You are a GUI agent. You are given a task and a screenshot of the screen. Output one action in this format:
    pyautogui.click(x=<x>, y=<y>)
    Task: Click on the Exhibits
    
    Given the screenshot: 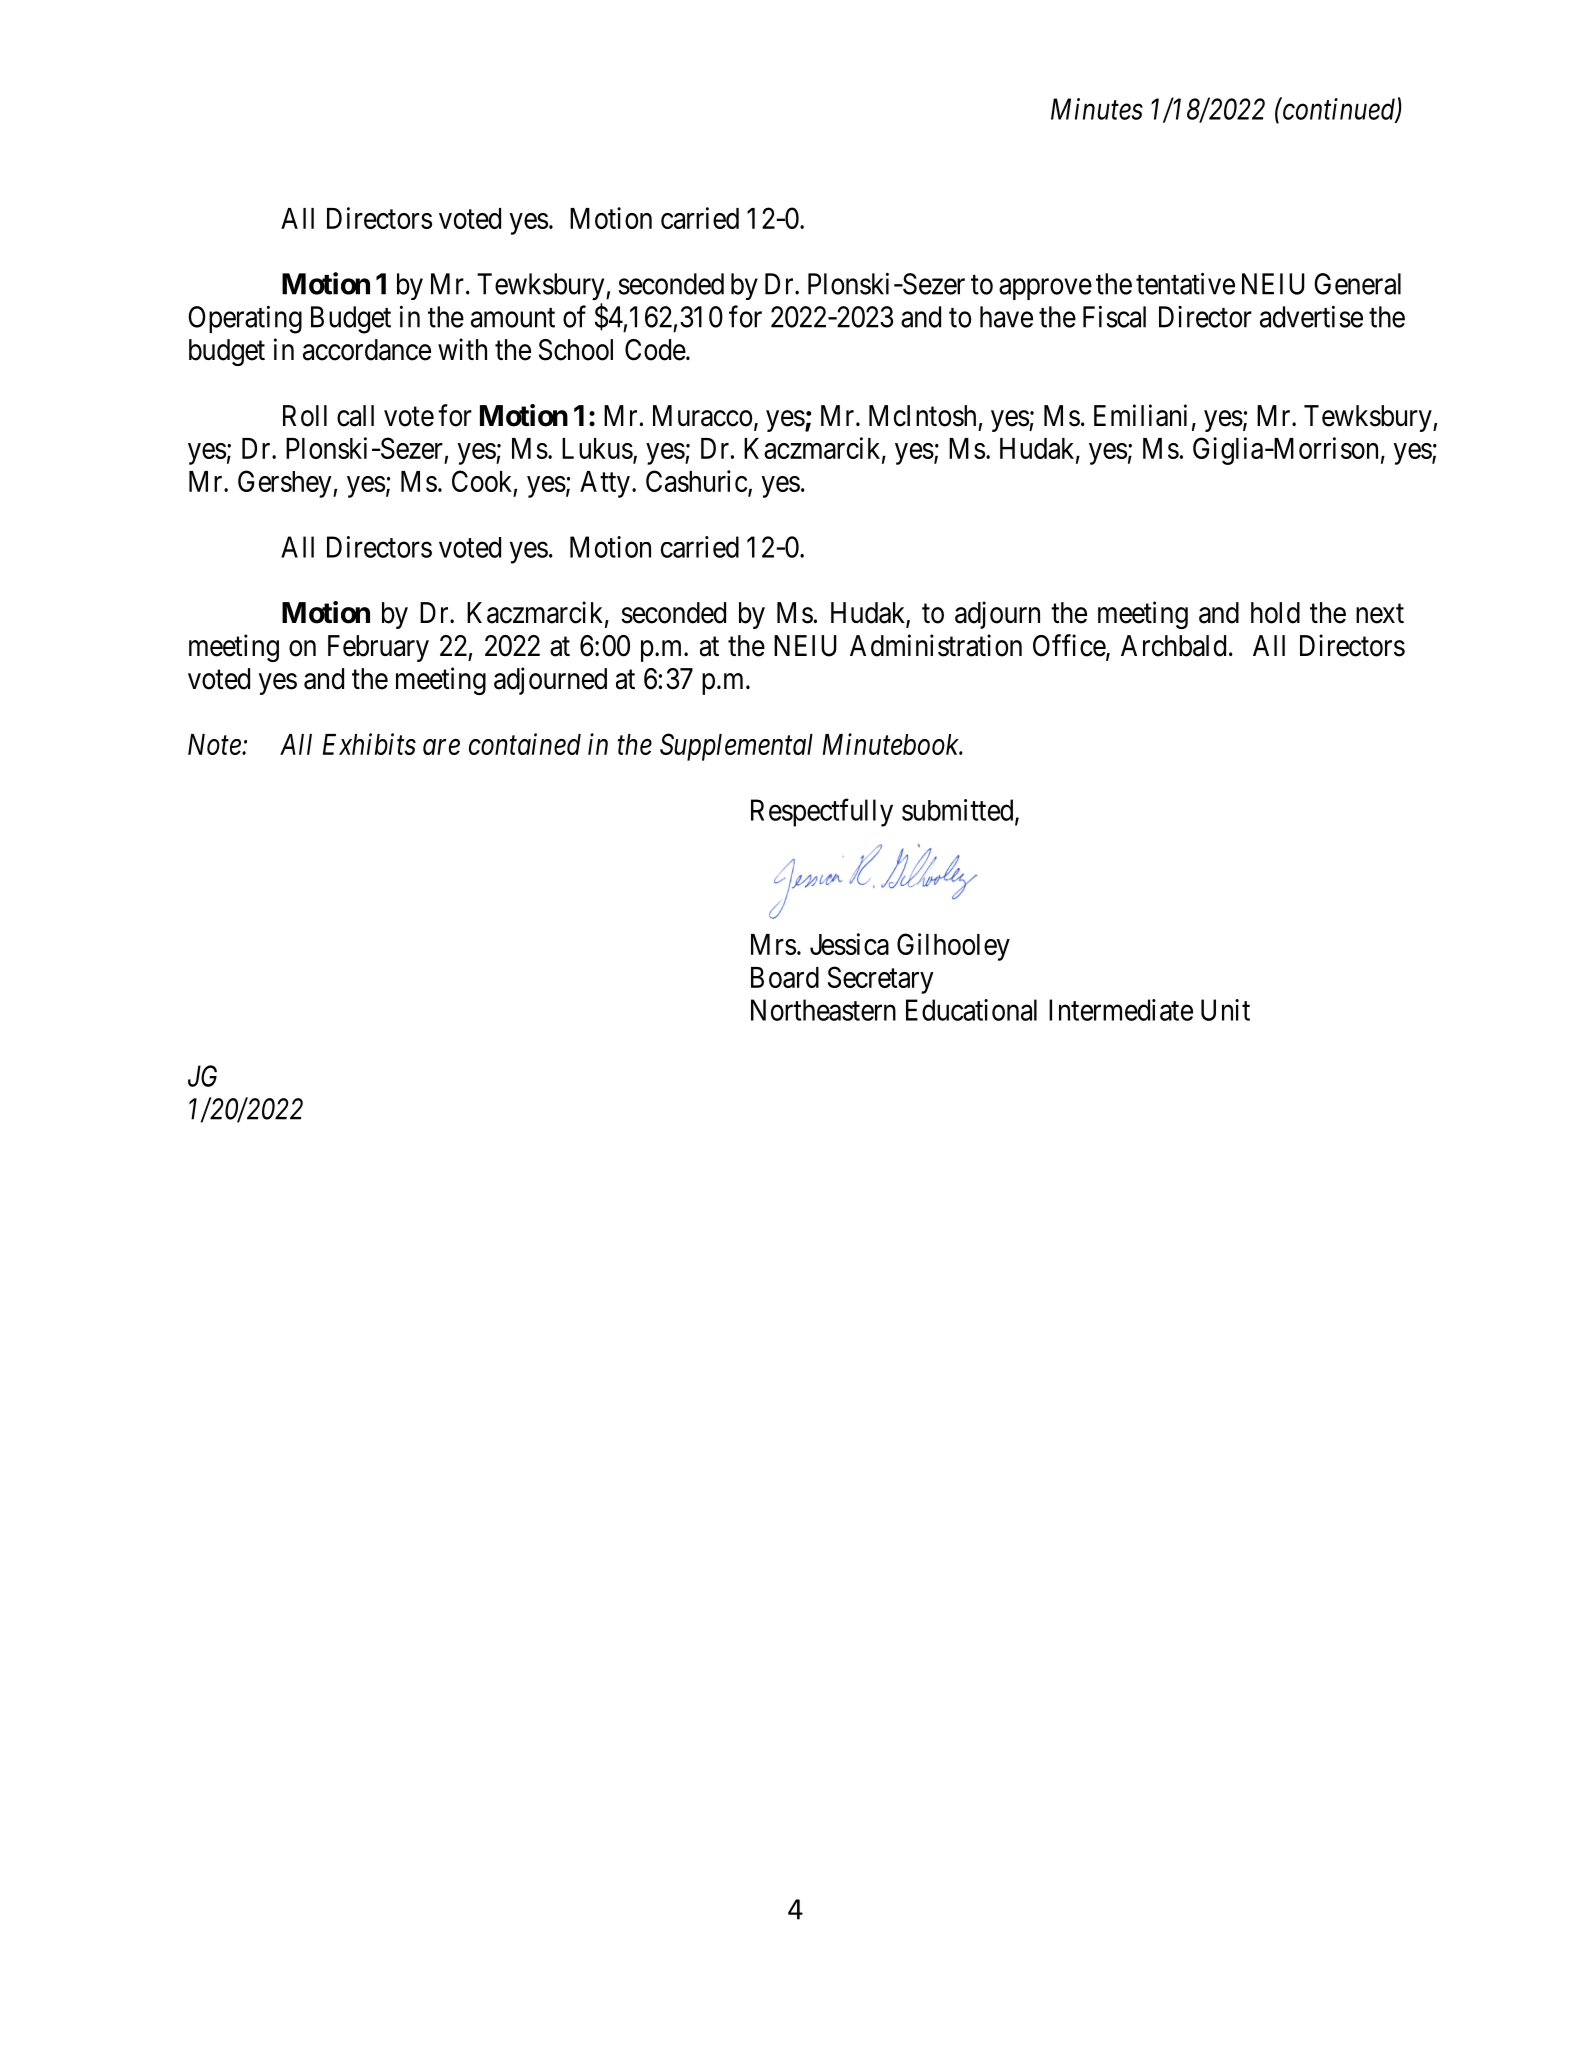 What is the action you would take?
    pyautogui.click(x=369, y=744)
